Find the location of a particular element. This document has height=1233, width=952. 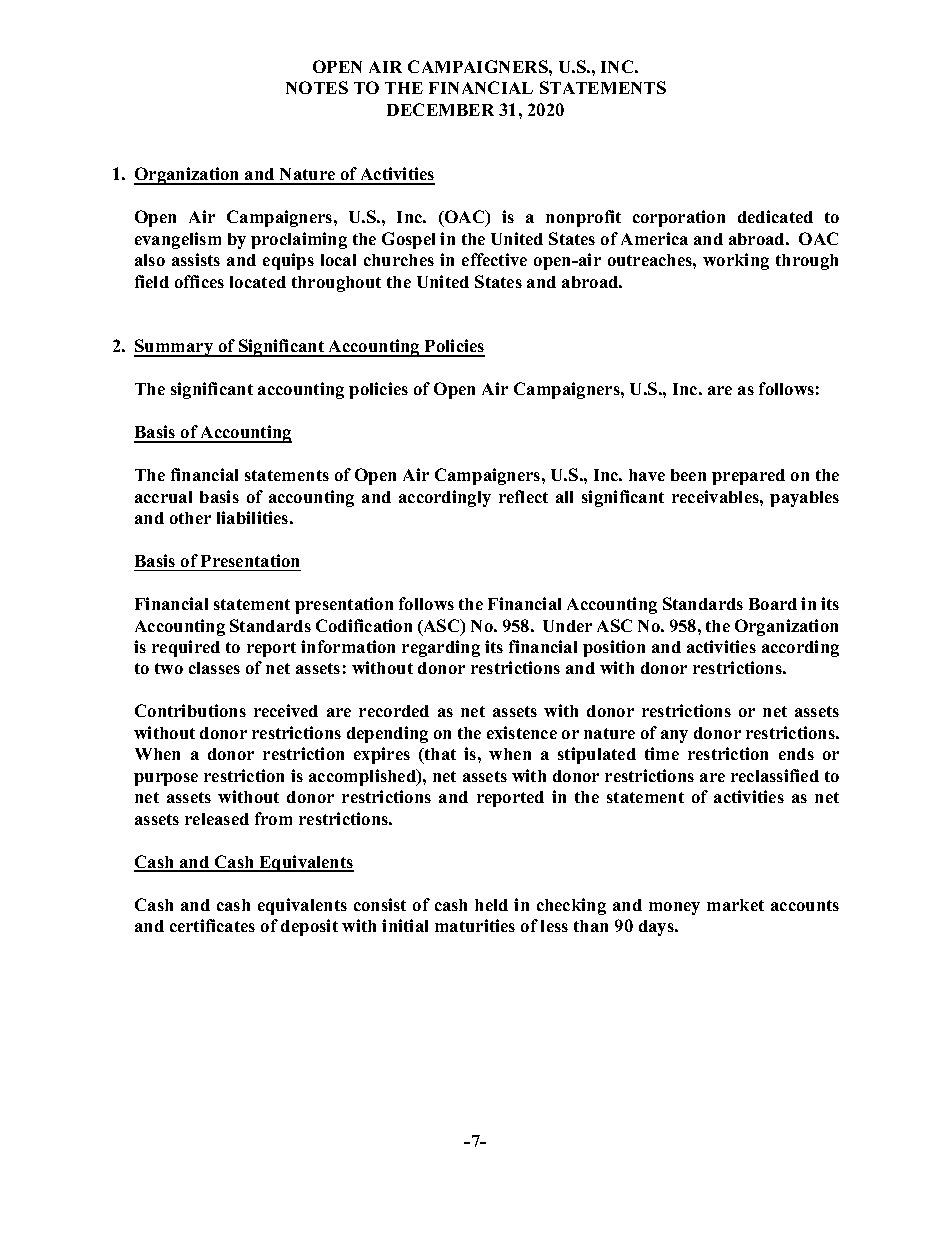

other is located at coordinates (190, 518).
